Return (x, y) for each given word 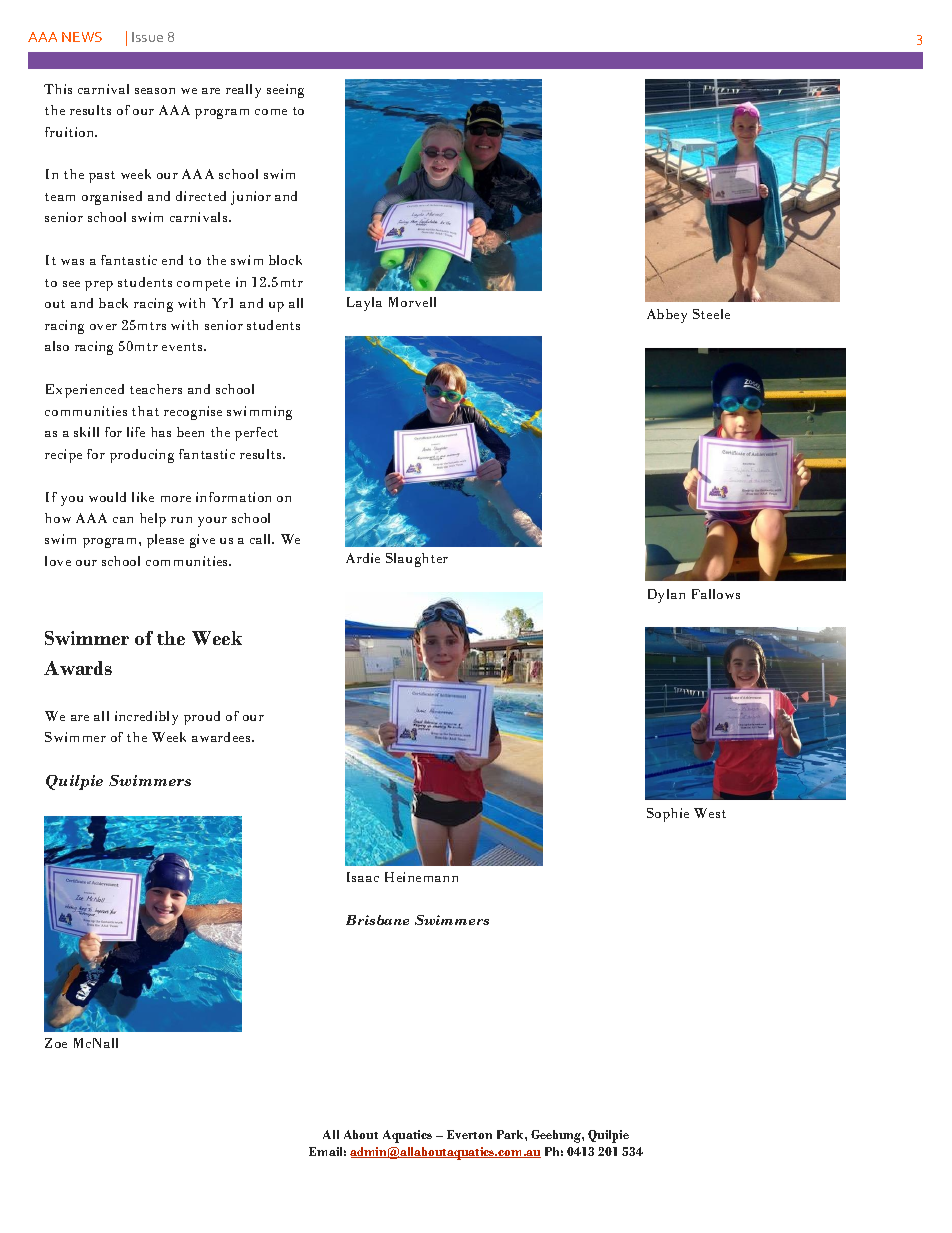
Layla (364, 304)
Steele (711, 314)
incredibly (146, 718)
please (165, 541)
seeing (285, 91)
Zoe (56, 1043)
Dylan (666, 596)
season (155, 91)
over (103, 327)
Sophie (668, 815)
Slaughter (417, 560)
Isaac (363, 877)
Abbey (667, 316)
